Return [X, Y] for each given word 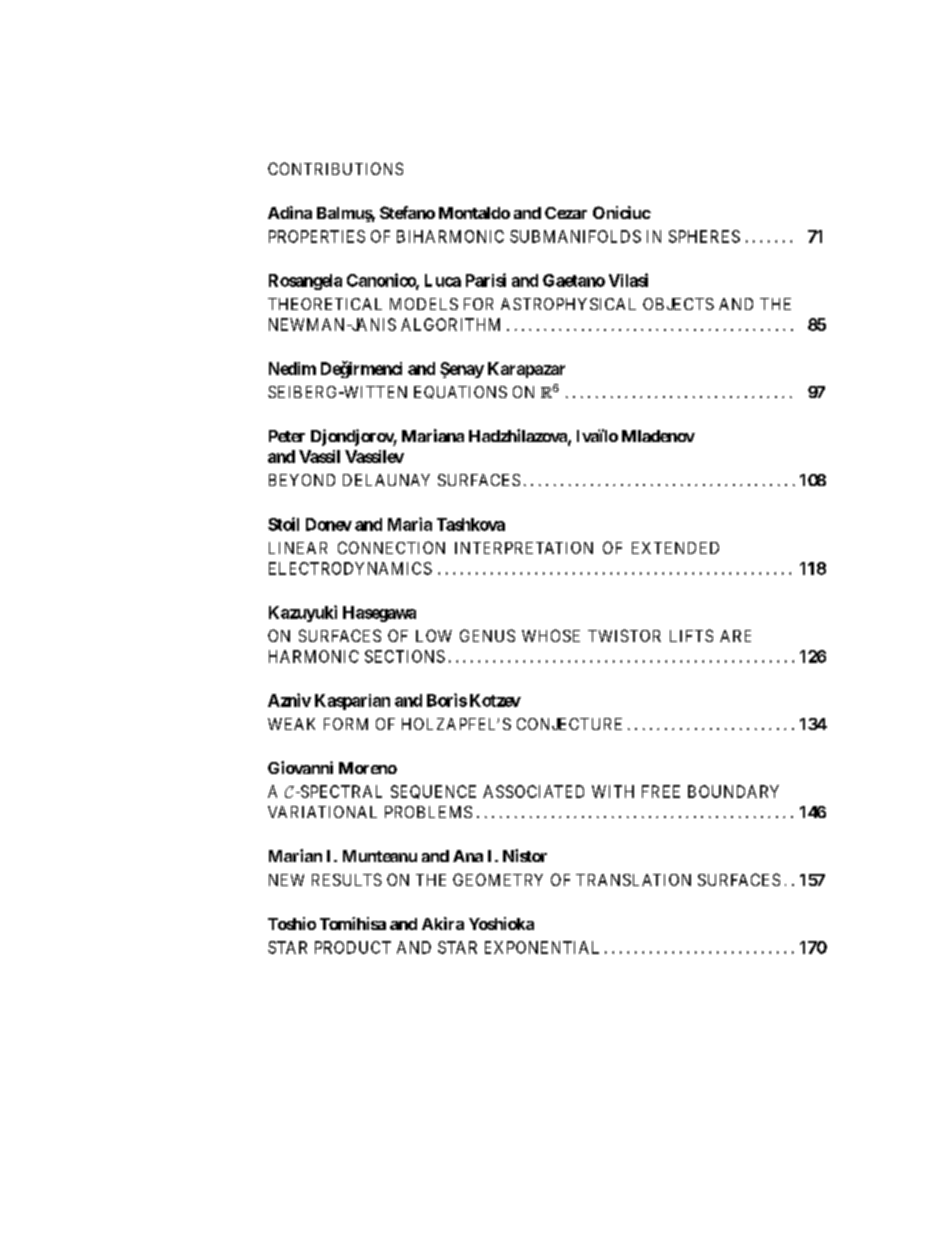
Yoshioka [501, 923]
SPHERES [704, 236]
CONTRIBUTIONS [335, 168]
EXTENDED [675, 548]
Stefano [407, 212]
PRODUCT [353, 947]
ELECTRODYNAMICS [350, 568]
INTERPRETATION [524, 548]
